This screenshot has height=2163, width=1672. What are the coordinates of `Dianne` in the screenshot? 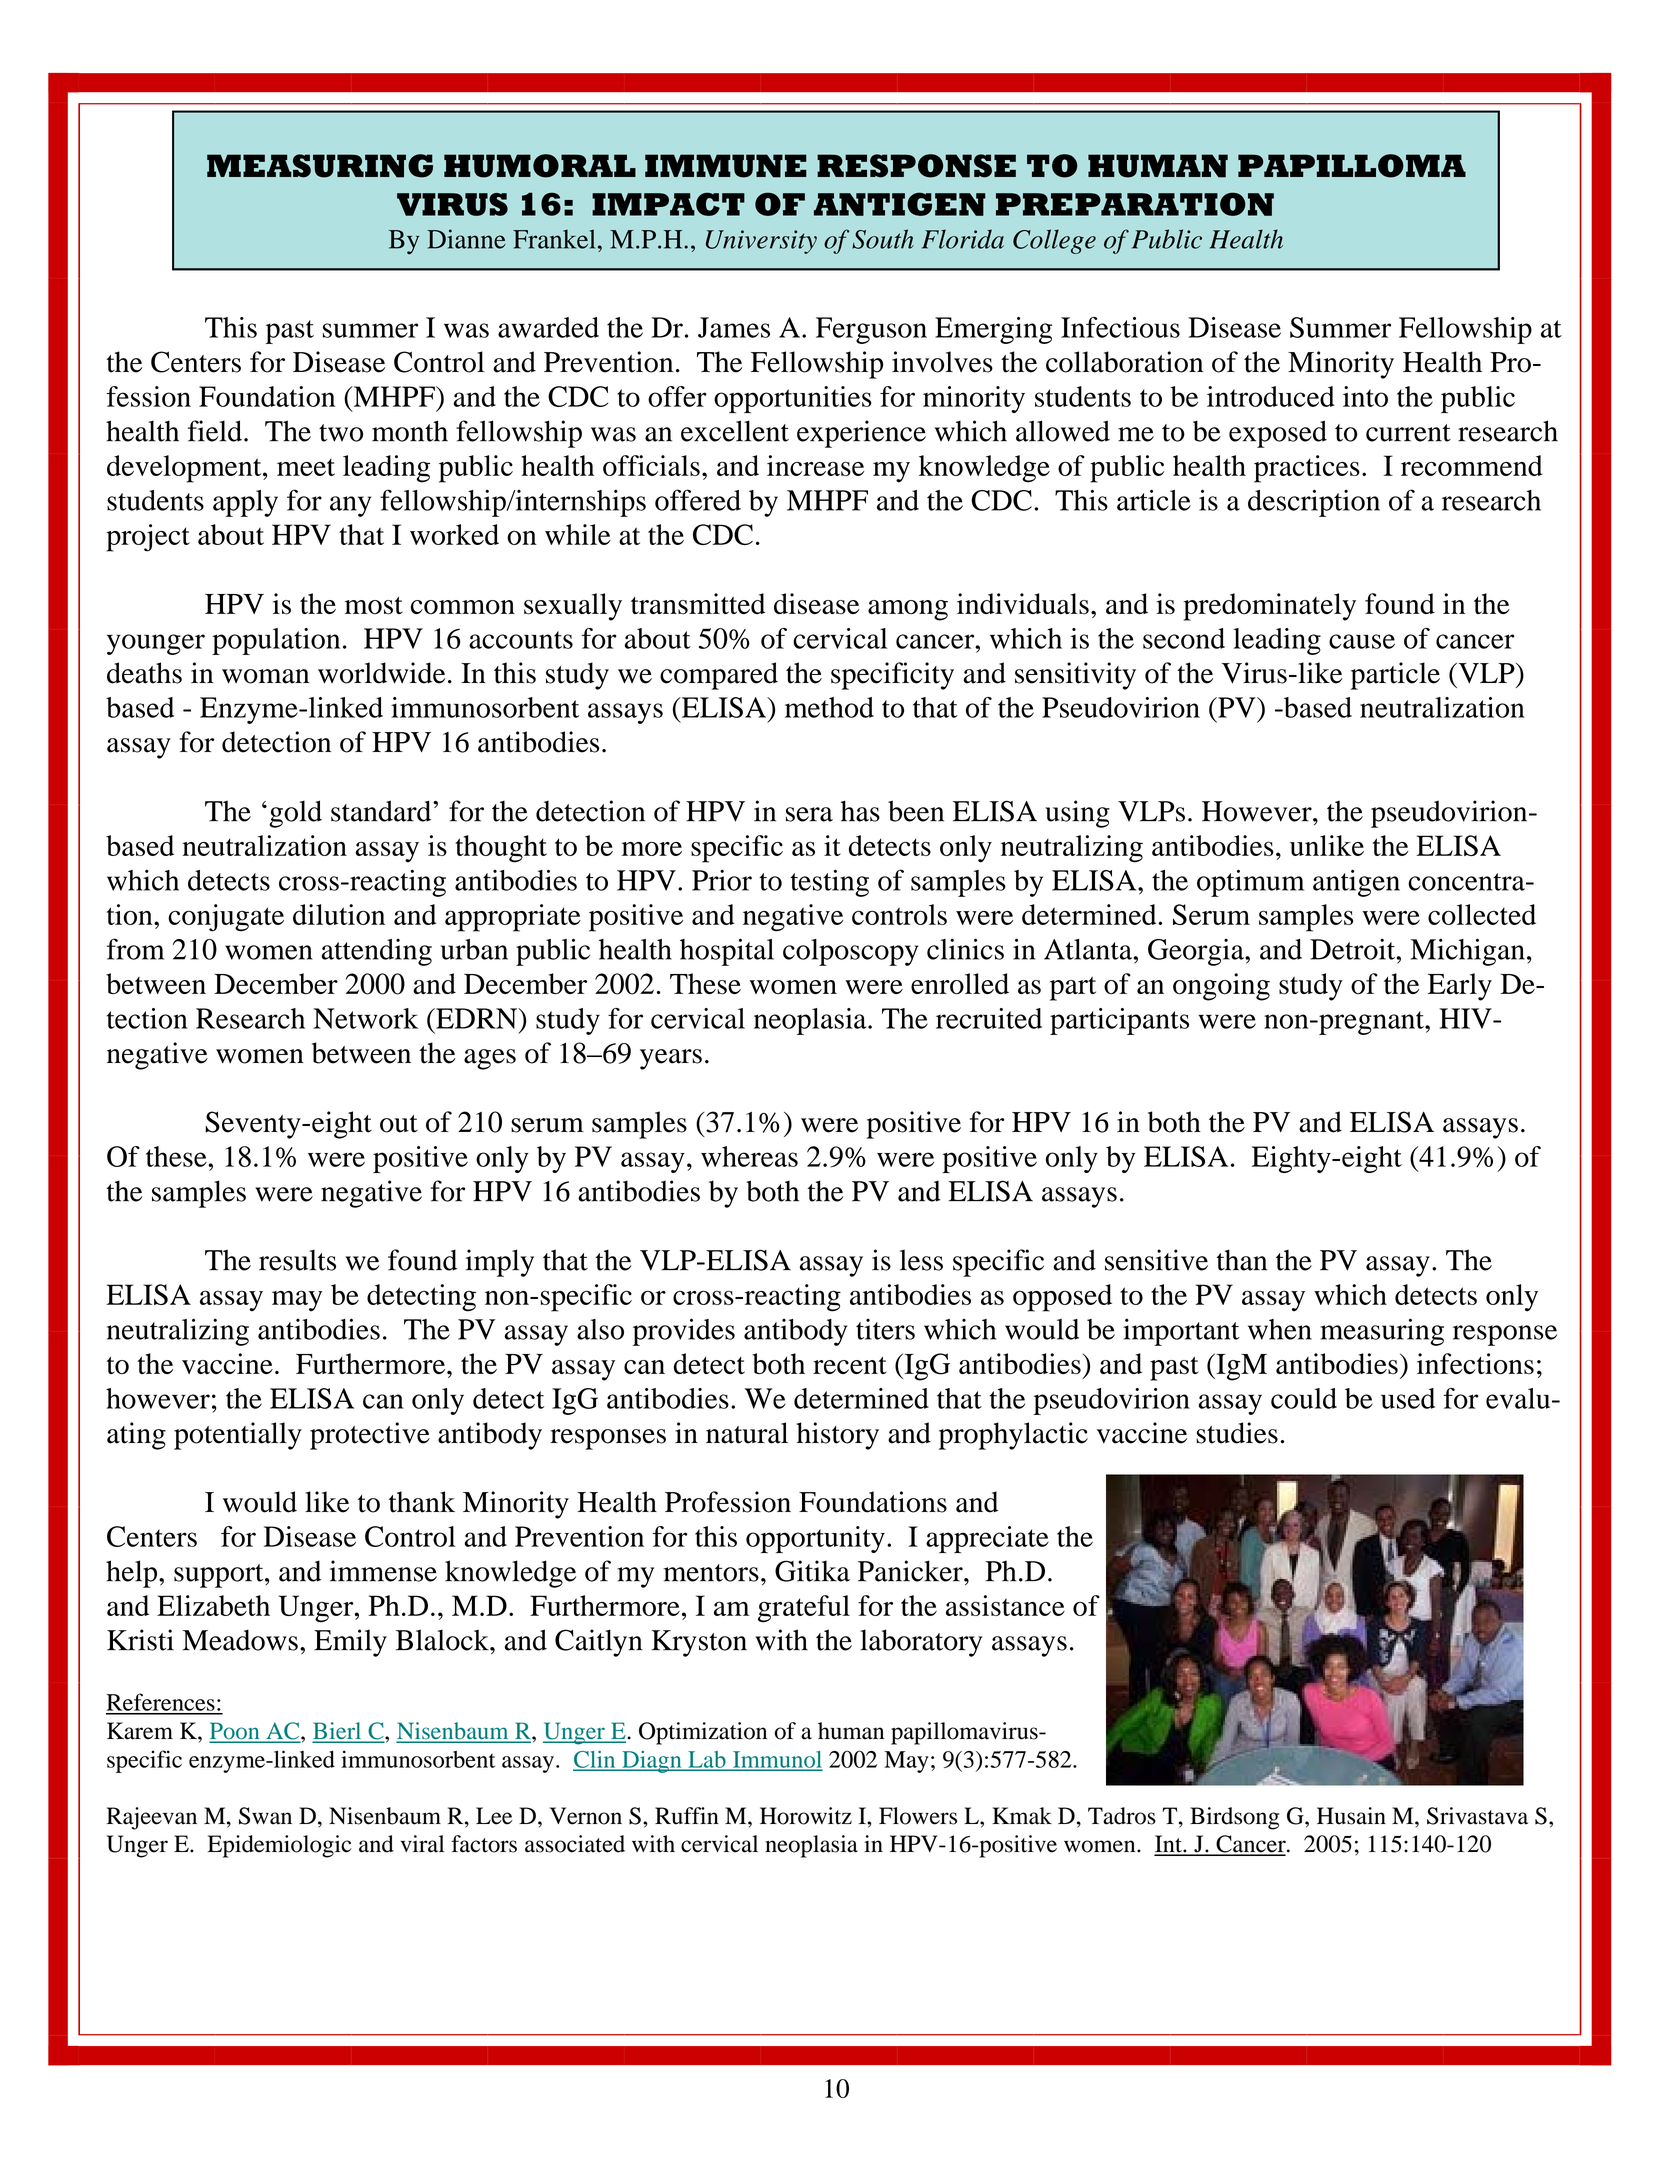 It's located at (466, 239).
